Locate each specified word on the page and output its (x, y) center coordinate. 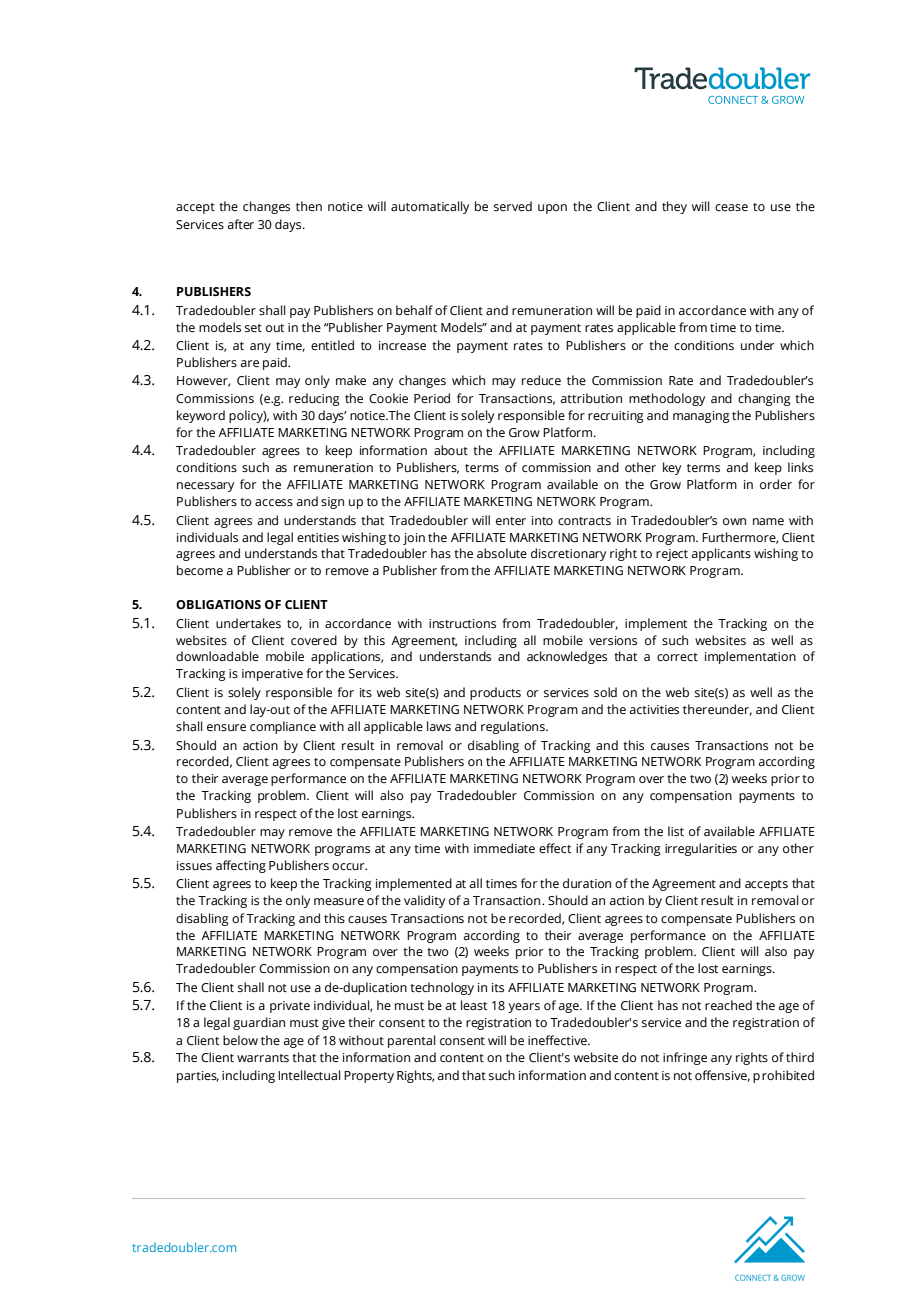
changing (764, 399)
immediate (504, 848)
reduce (541, 380)
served (513, 206)
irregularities (701, 849)
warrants (263, 1058)
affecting (241, 866)
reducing (314, 399)
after (241, 224)
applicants (721, 554)
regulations (514, 727)
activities (654, 710)
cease (731, 208)
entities (318, 537)
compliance (283, 727)
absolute (502, 553)
